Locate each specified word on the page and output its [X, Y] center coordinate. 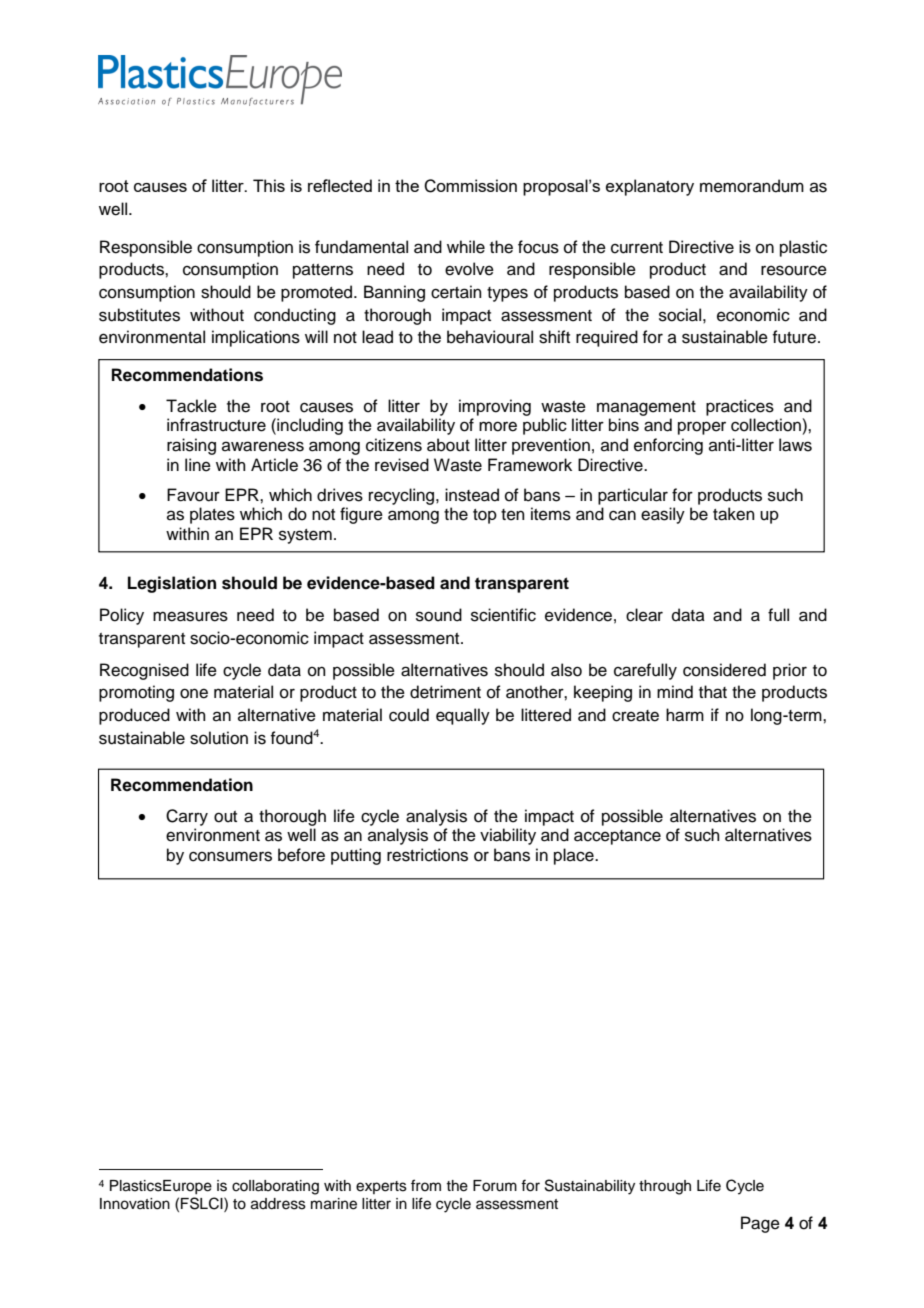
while [466, 247]
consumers [230, 856]
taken [734, 514]
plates [212, 515]
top [485, 516]
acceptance [617, 837]
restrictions [427, 855]
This [269, 185]
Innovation [135, 1204]
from [426, 1185]
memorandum [752, 186]
